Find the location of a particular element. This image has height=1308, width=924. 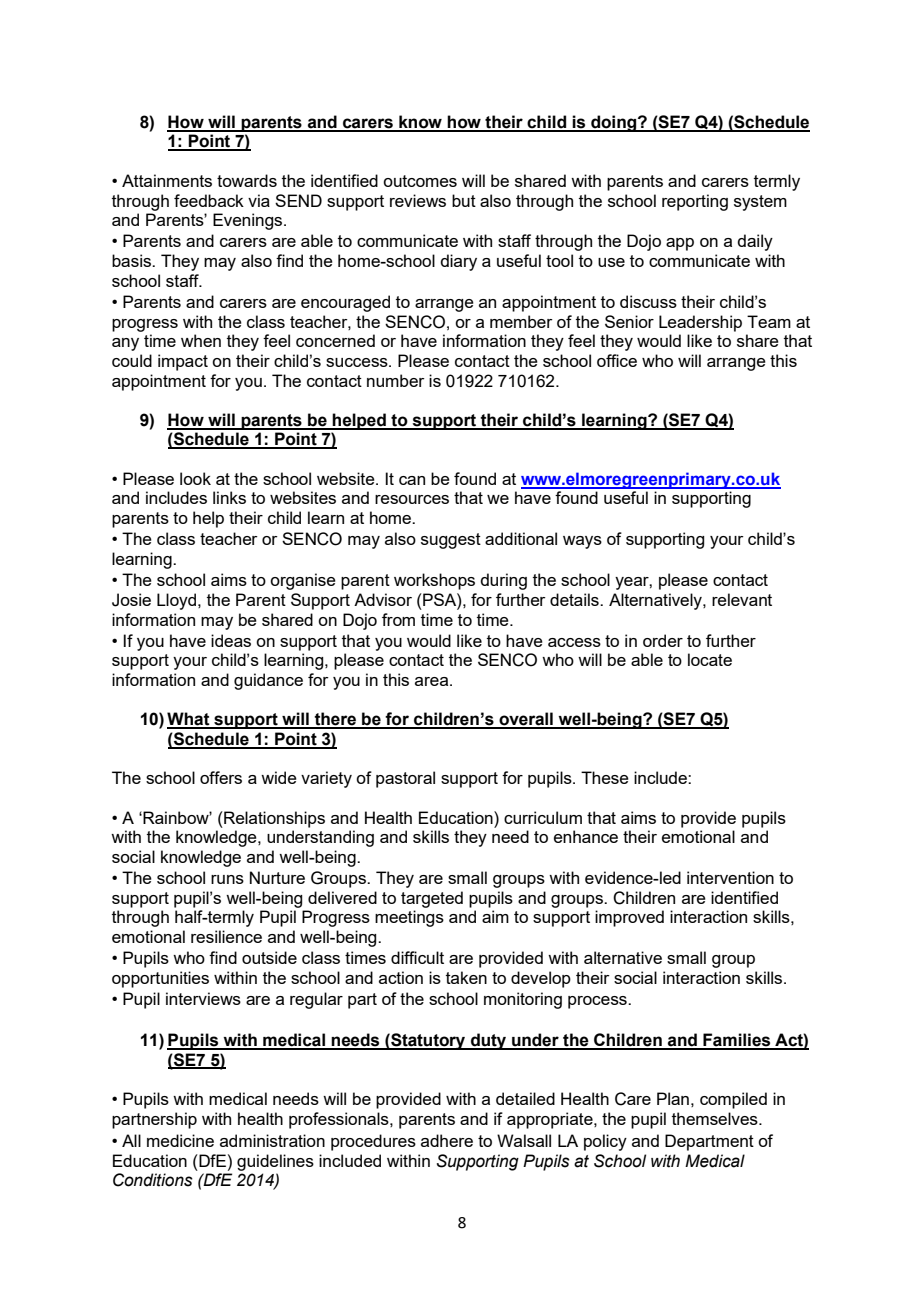

intervention is located at coordinates (730, 877).
